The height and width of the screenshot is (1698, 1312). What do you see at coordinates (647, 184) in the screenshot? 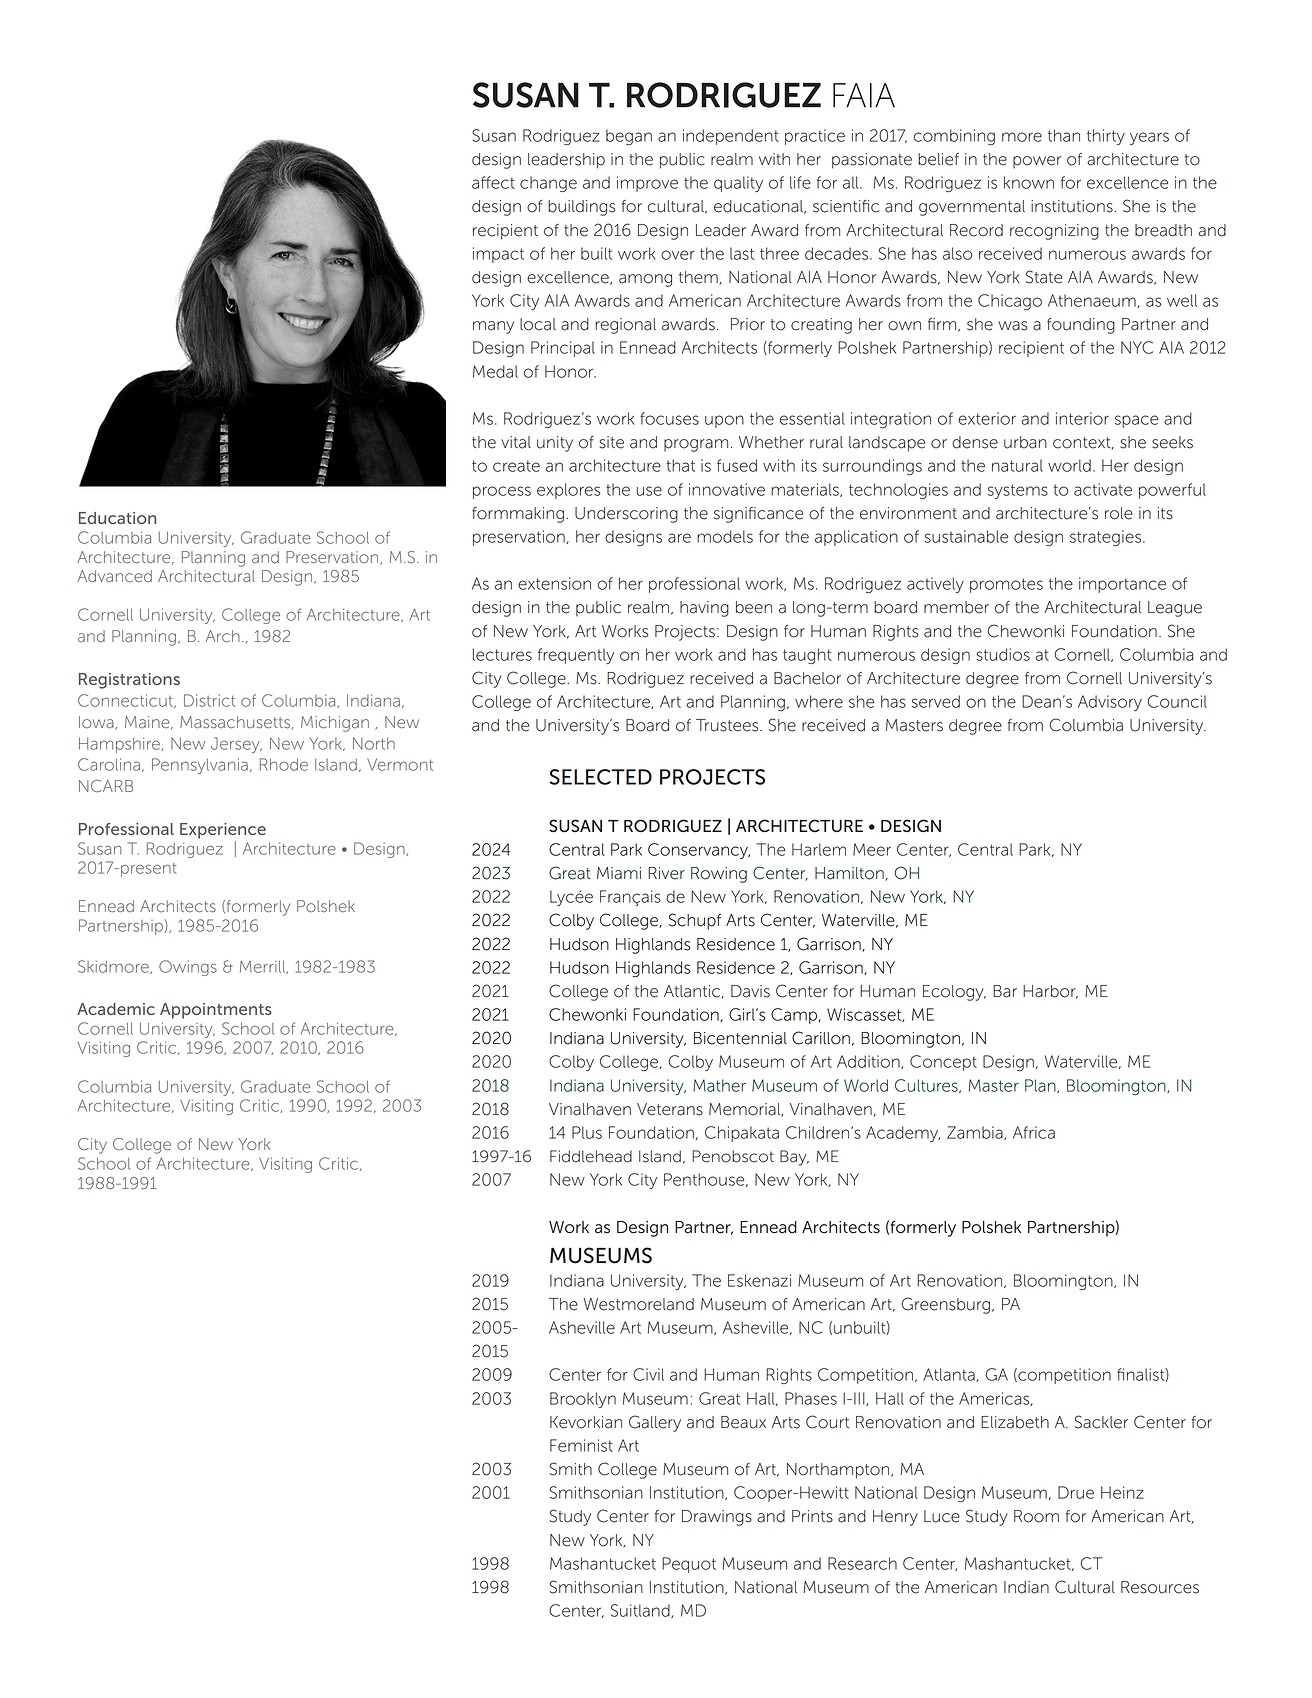
I see `improve` at bounding box center [647, 184].
